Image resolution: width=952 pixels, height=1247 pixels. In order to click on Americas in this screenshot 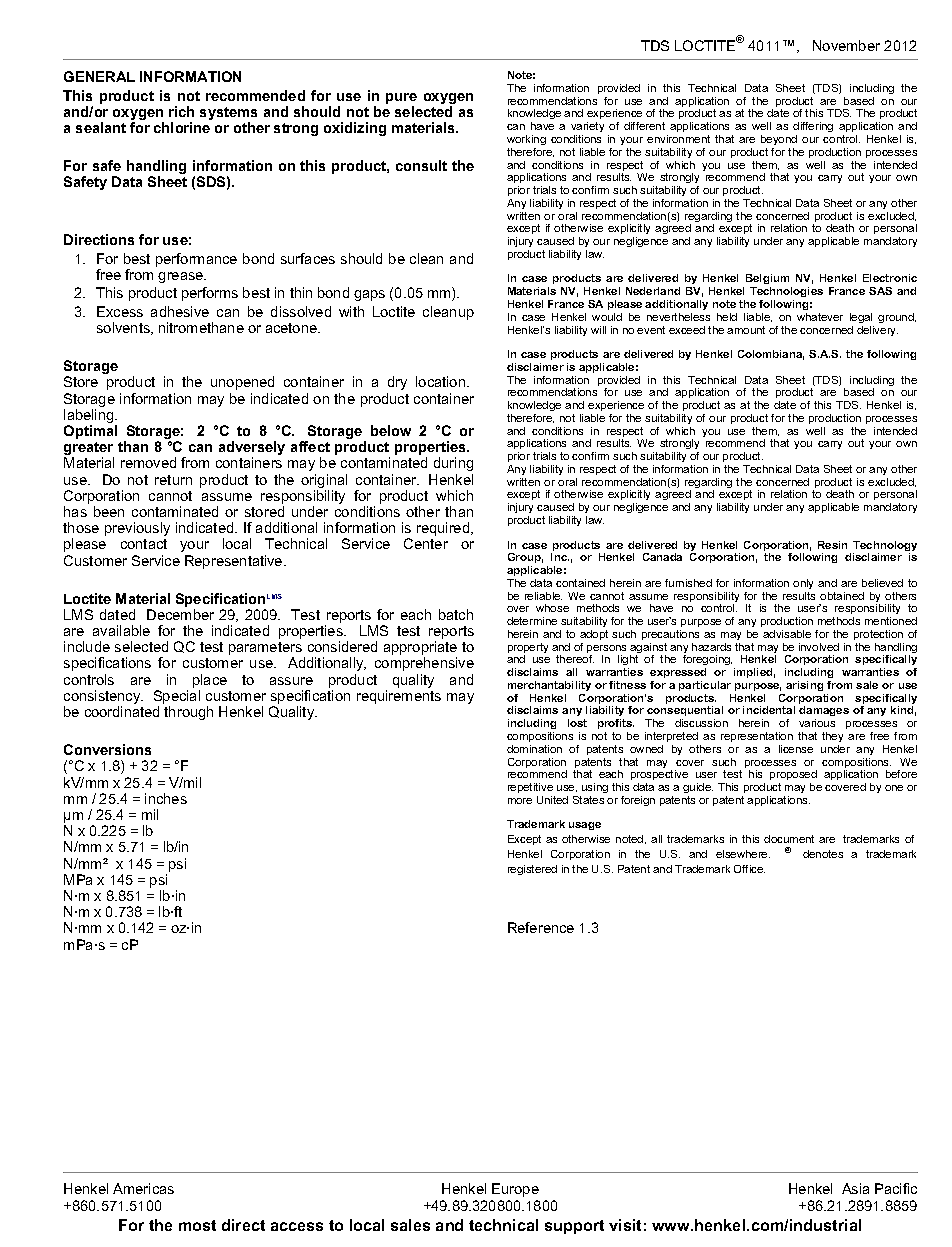, I will do `click(143, 1188)`.
